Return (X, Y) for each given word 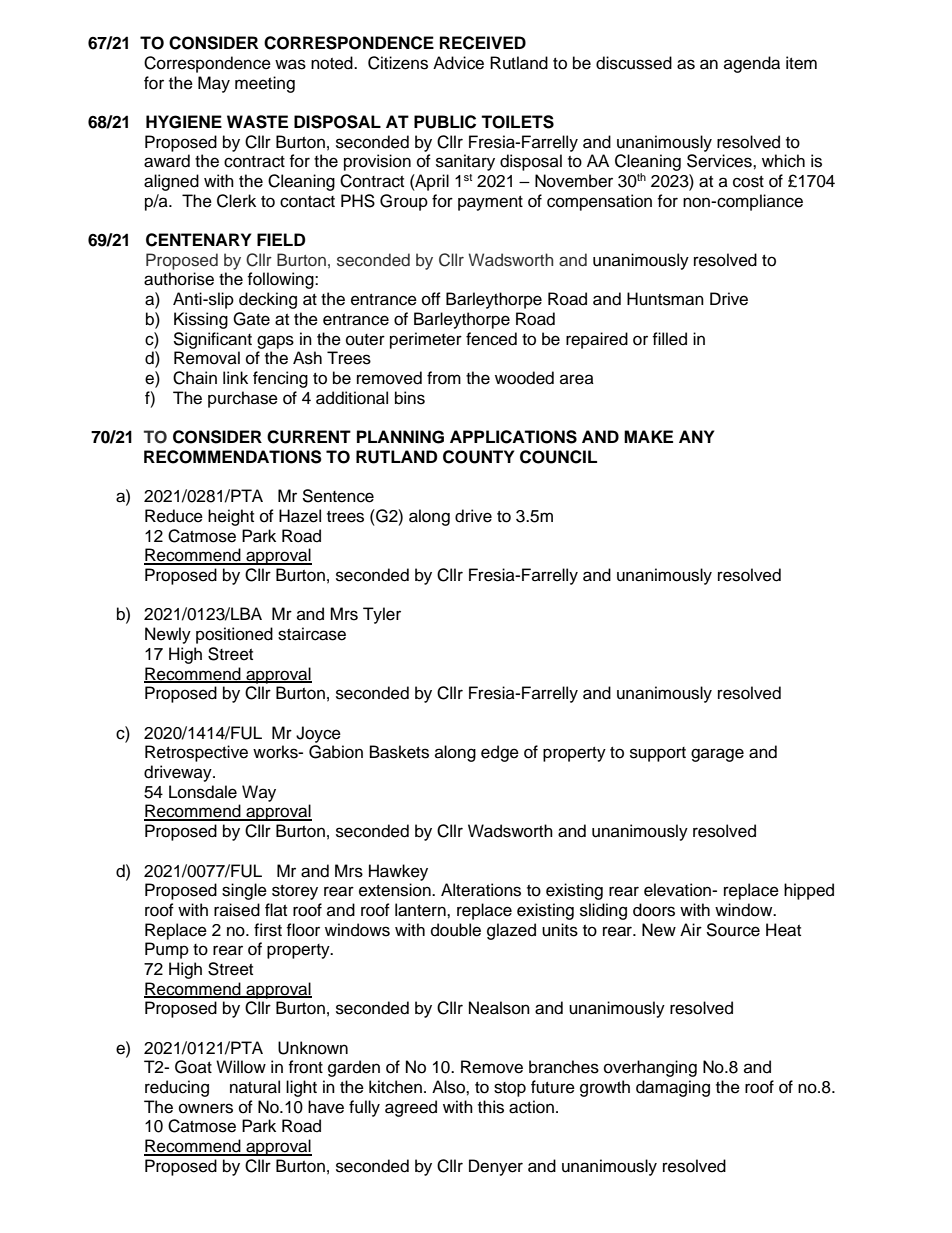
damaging (673, 1088)
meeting (265, 84)
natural (255, 1087)
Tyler (382, 615)
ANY (697, 436)
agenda (752, 64)
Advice (458, 63)
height (231, 517)
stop (510, 1089)
